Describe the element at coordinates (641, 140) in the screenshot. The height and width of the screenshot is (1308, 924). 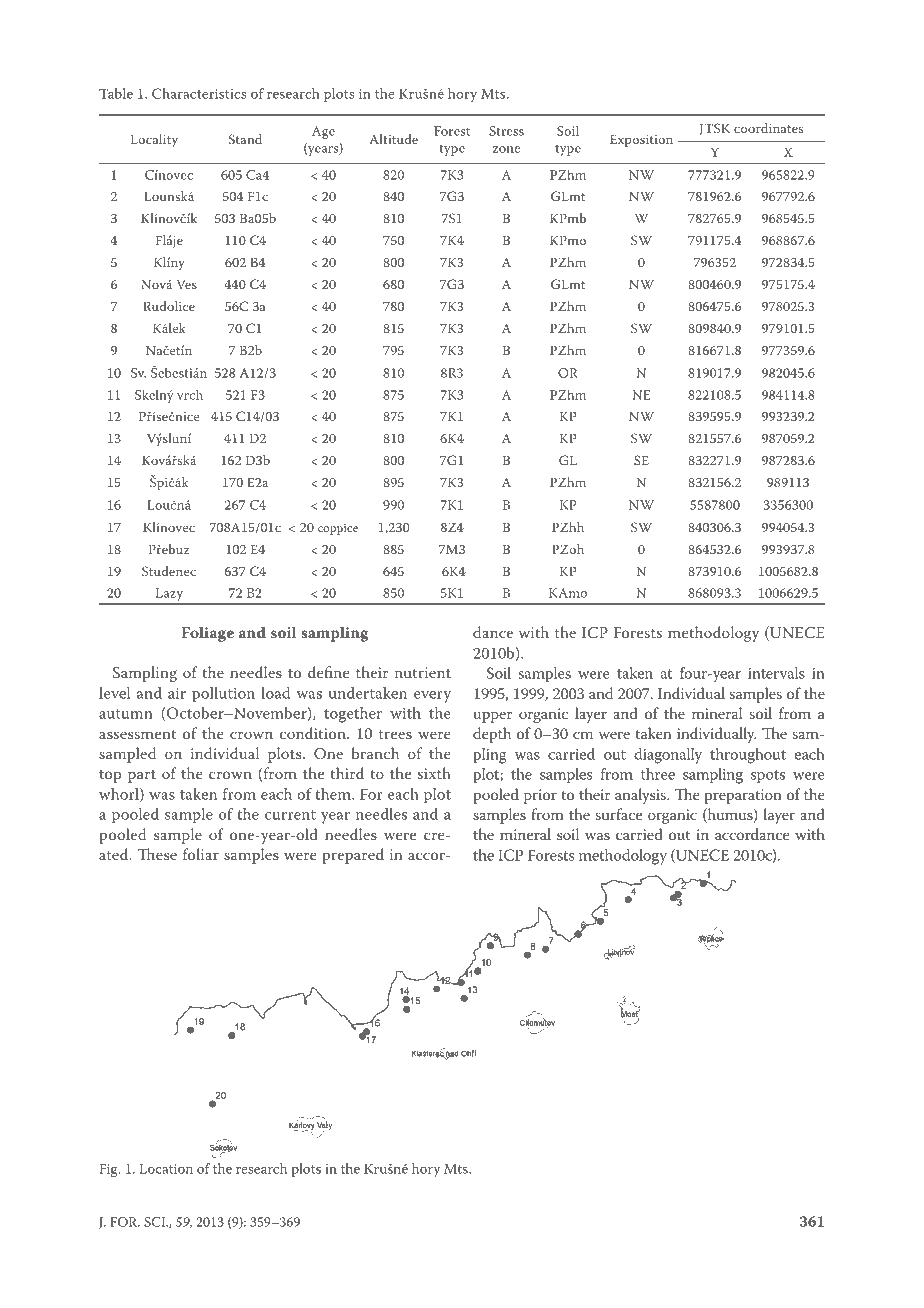
I see `Exposition` at that location.
